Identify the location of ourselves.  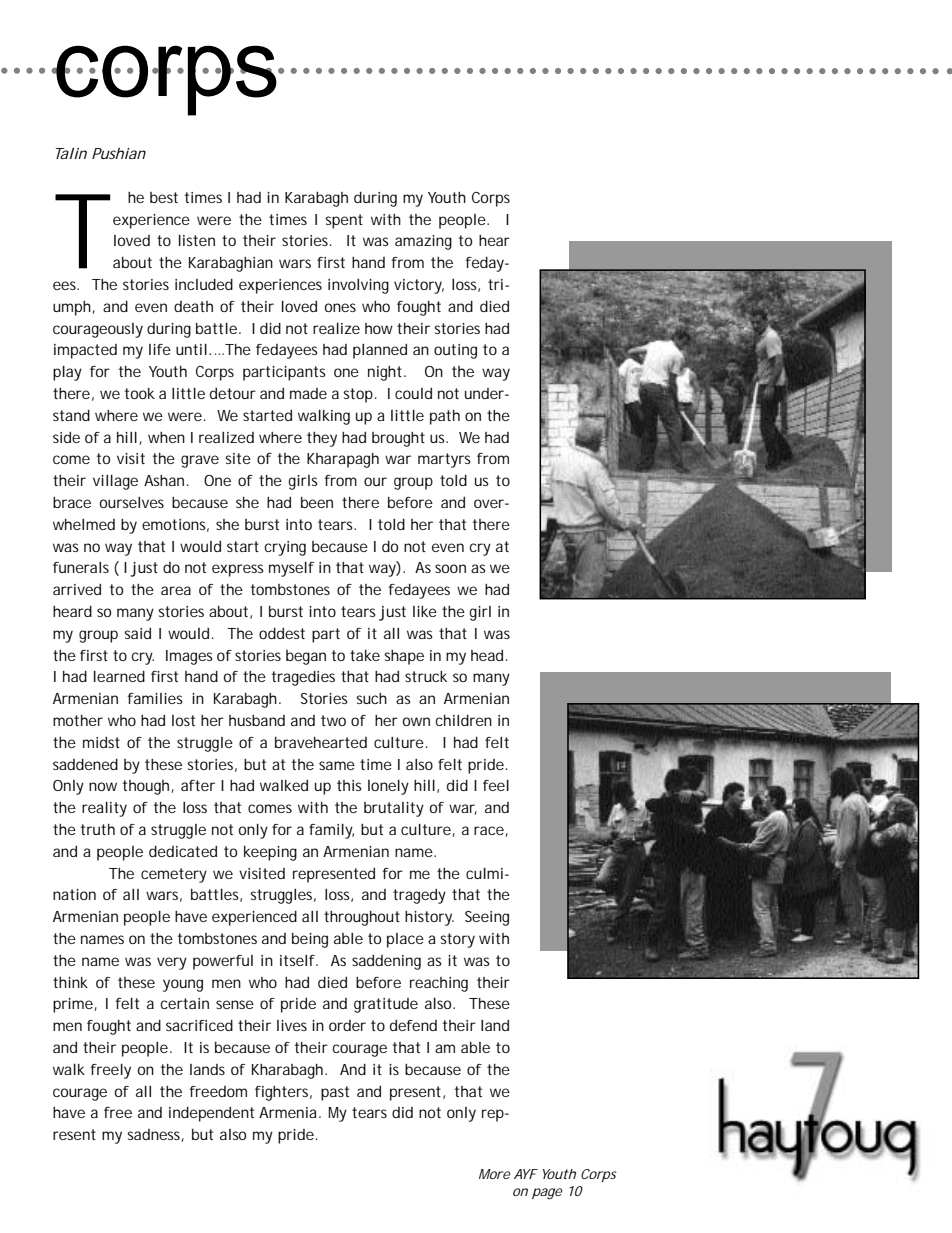
(132, 502).
